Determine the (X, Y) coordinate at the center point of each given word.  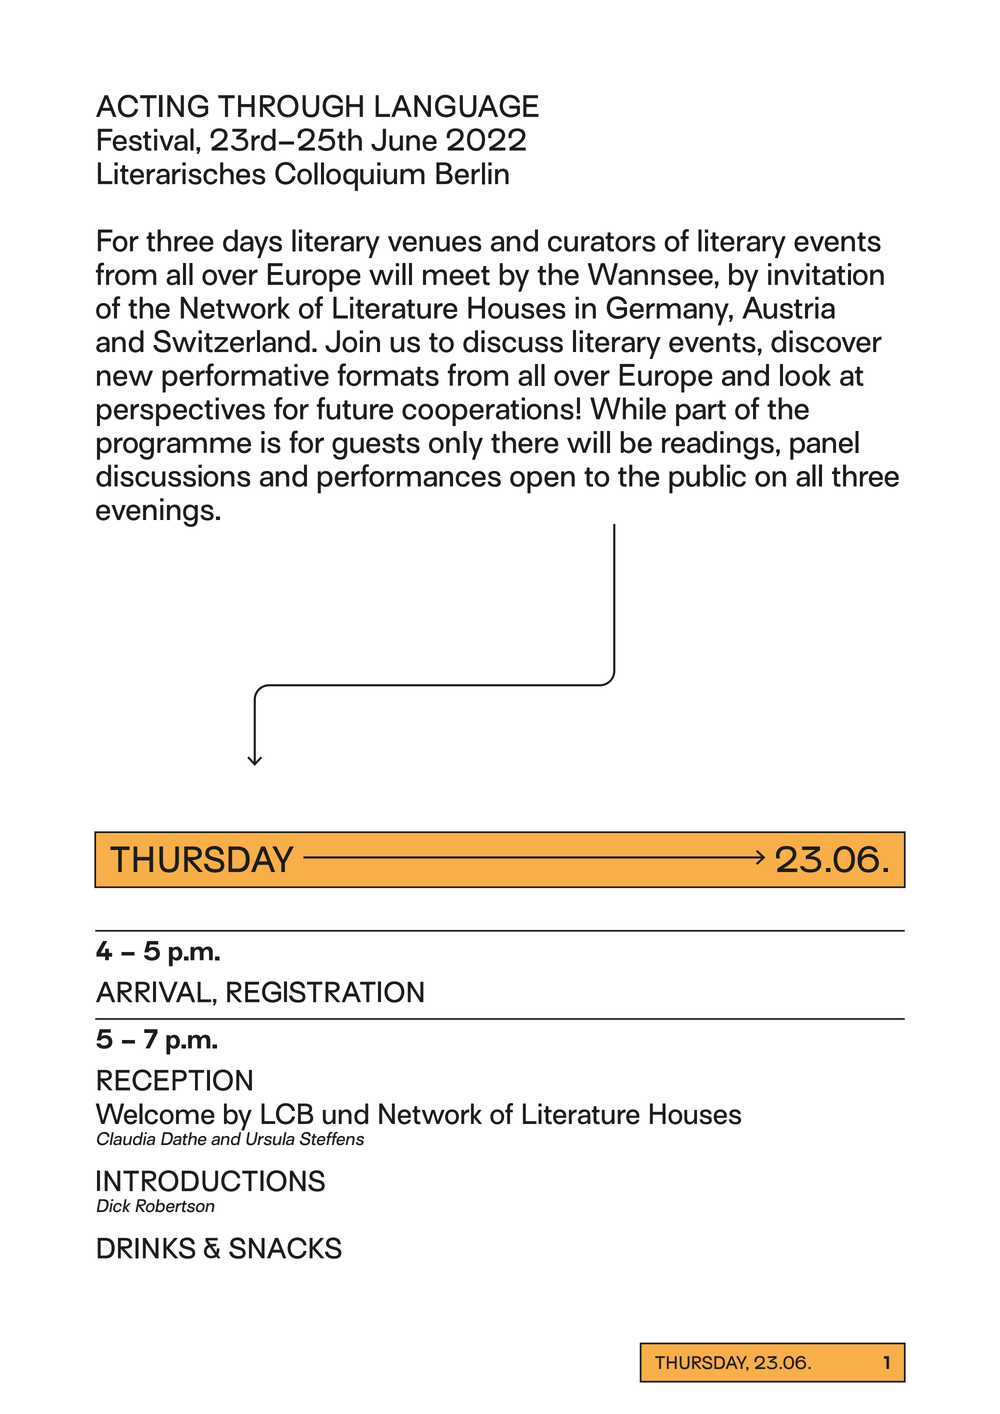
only (456, 445)
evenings (155, 512)
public (707, 479)
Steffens (332, 1139)
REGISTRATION (325, 992)
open (542, 482)
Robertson (175, 1206)
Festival (146, 139)
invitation (826, 274)
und (345, 1114)
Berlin (472, 173)
